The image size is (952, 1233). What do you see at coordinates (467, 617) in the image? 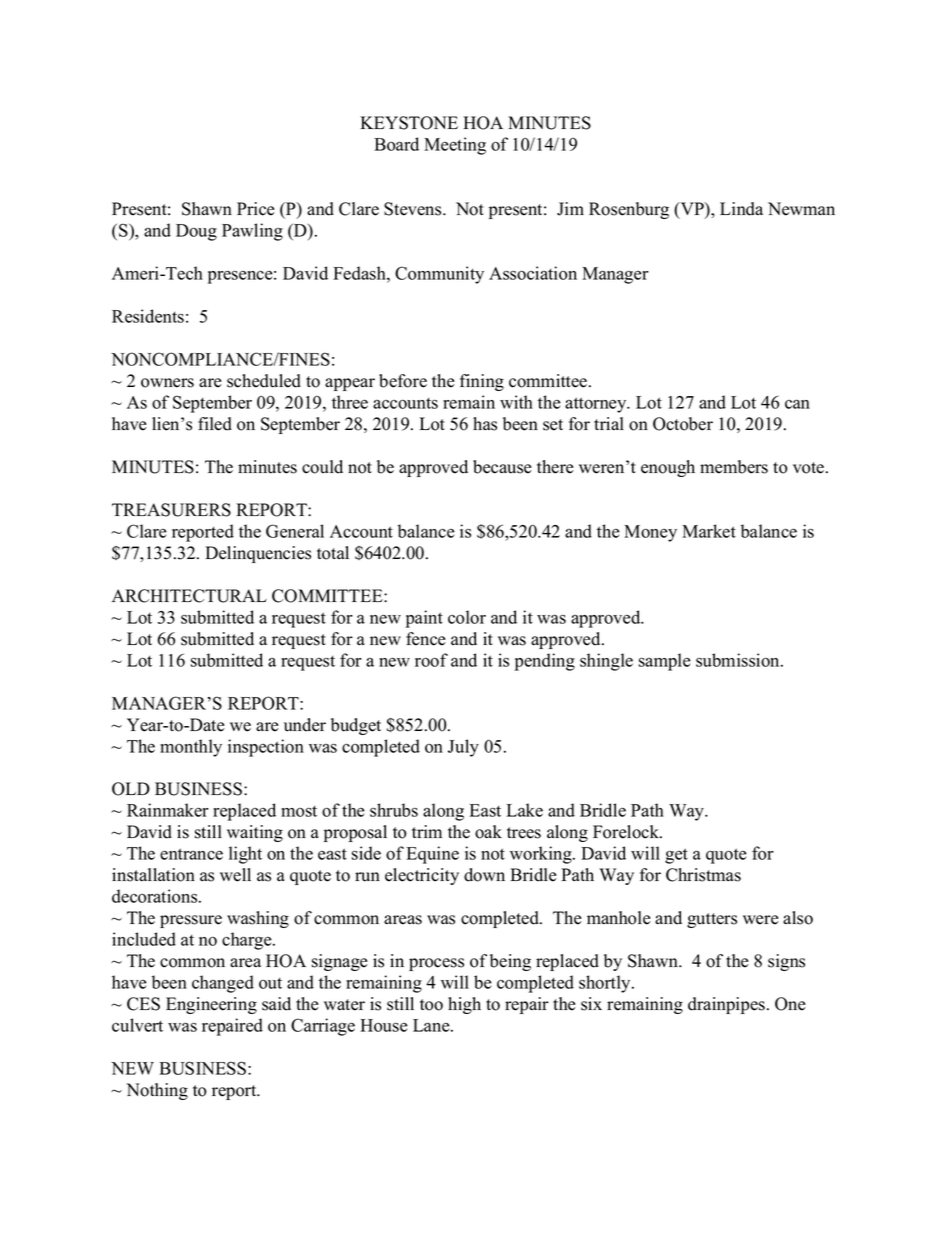
I see `color` at bounding box center [467, 617].
